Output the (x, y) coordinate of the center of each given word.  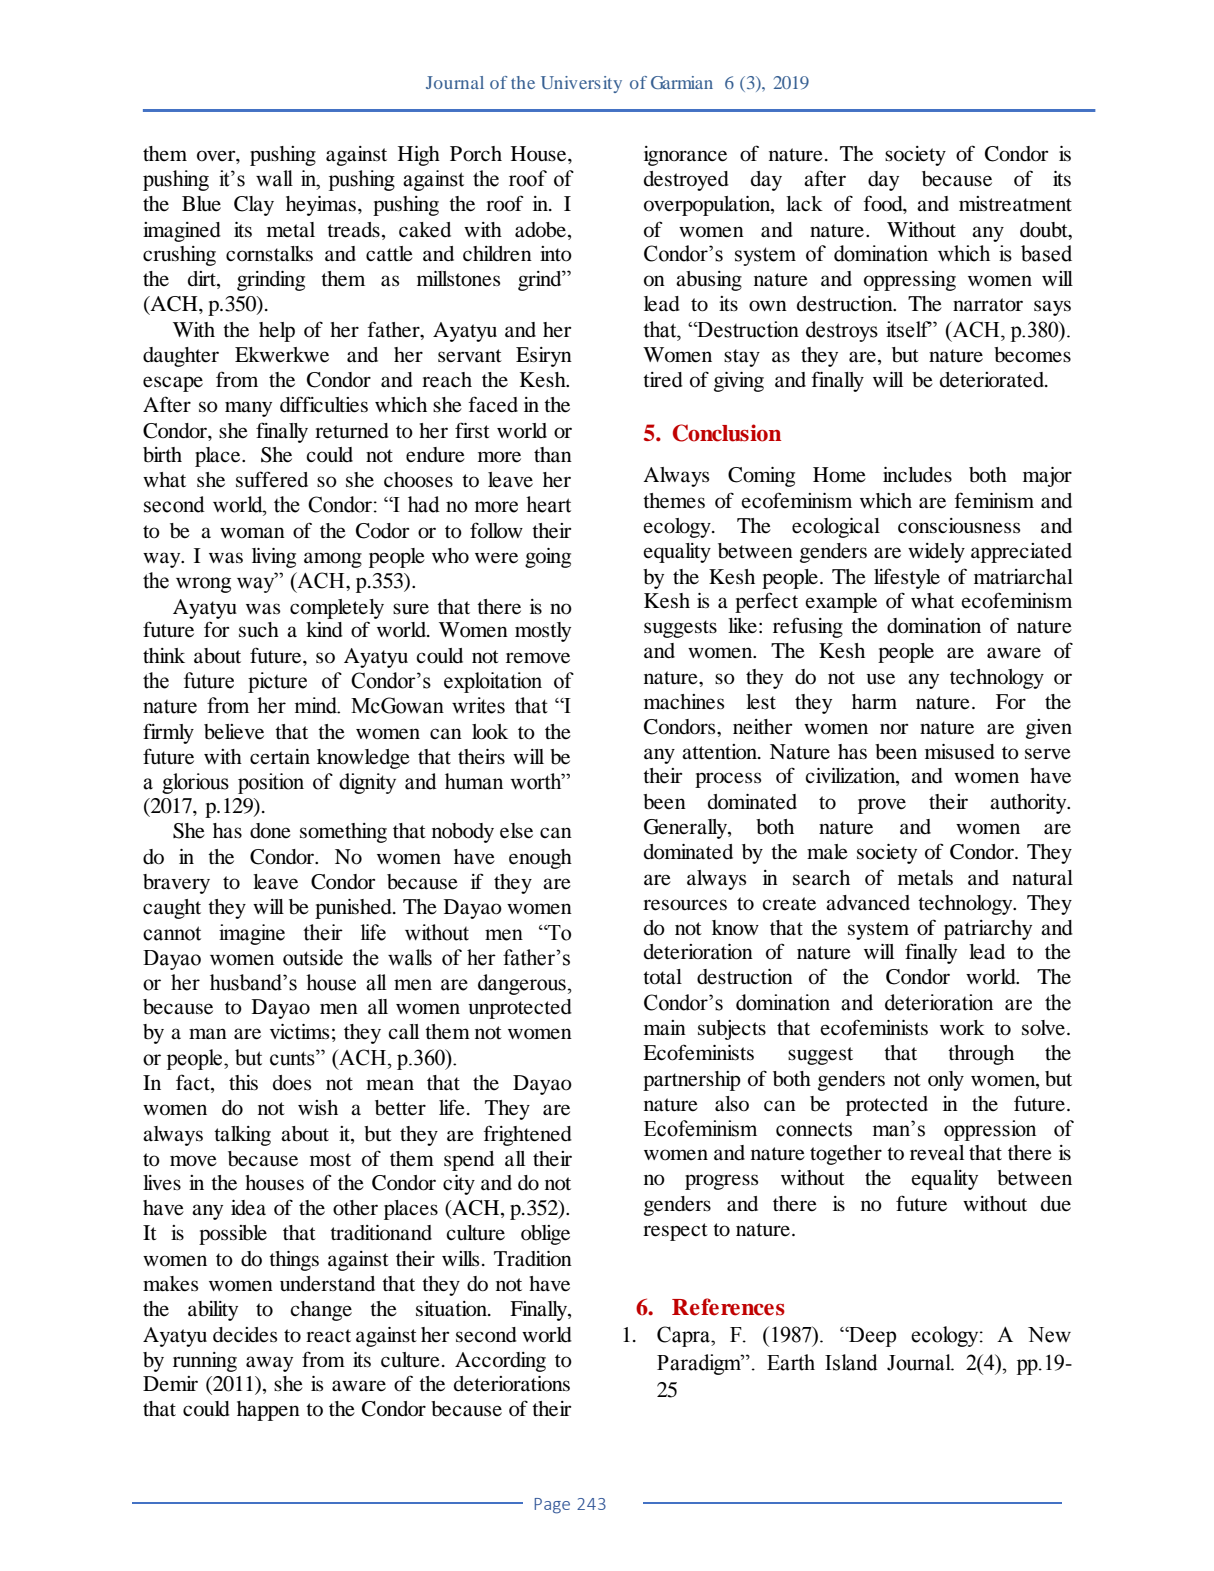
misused (960, 752)
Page (552, 1506)
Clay (254, 206)
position (271, 783)
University (581, 84)
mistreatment (1015, 204)
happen (268, 1411)
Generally (686, 829)
